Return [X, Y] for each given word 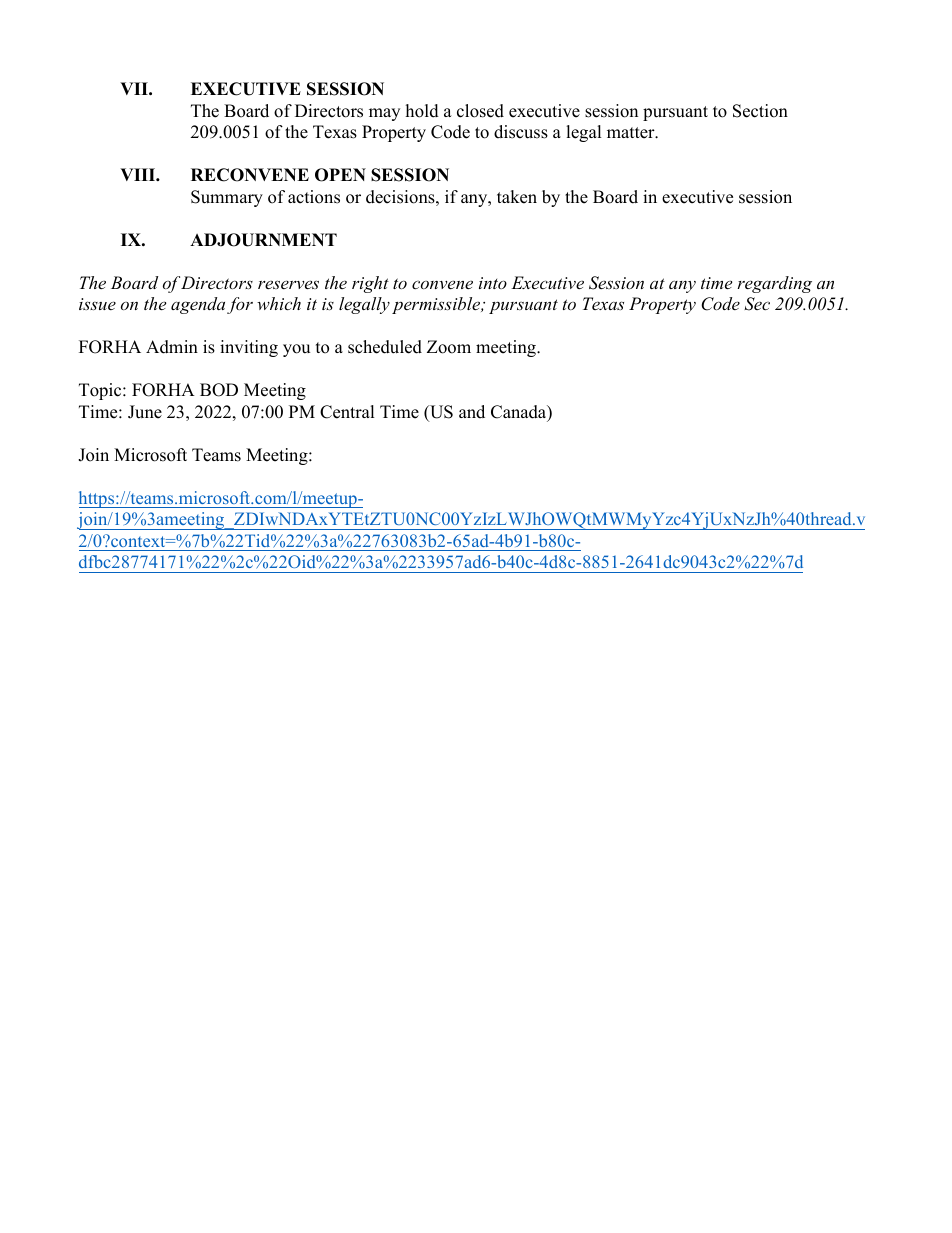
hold [422, 111]
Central [347, 412]
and [472, 412]
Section [760, 111]
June [145, 412]
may [384, 114]
